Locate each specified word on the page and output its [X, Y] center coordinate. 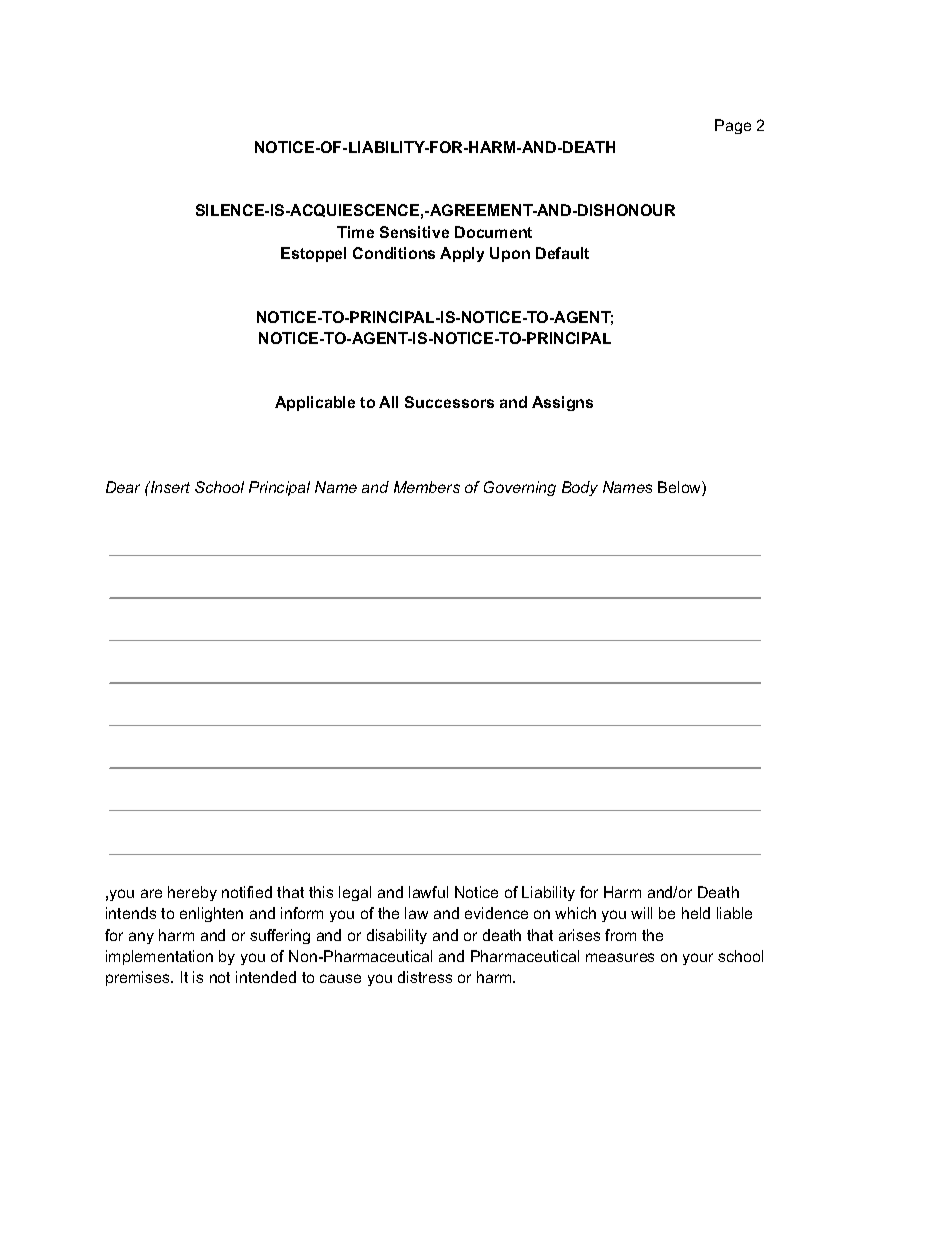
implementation [159, 957]
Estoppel [313, 254]
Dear [123, 487]
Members [427, 487]
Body [580, 488]
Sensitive [414, 232]
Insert [169, 487]
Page [733, 126]
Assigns [562, 403]
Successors [449, 402]
